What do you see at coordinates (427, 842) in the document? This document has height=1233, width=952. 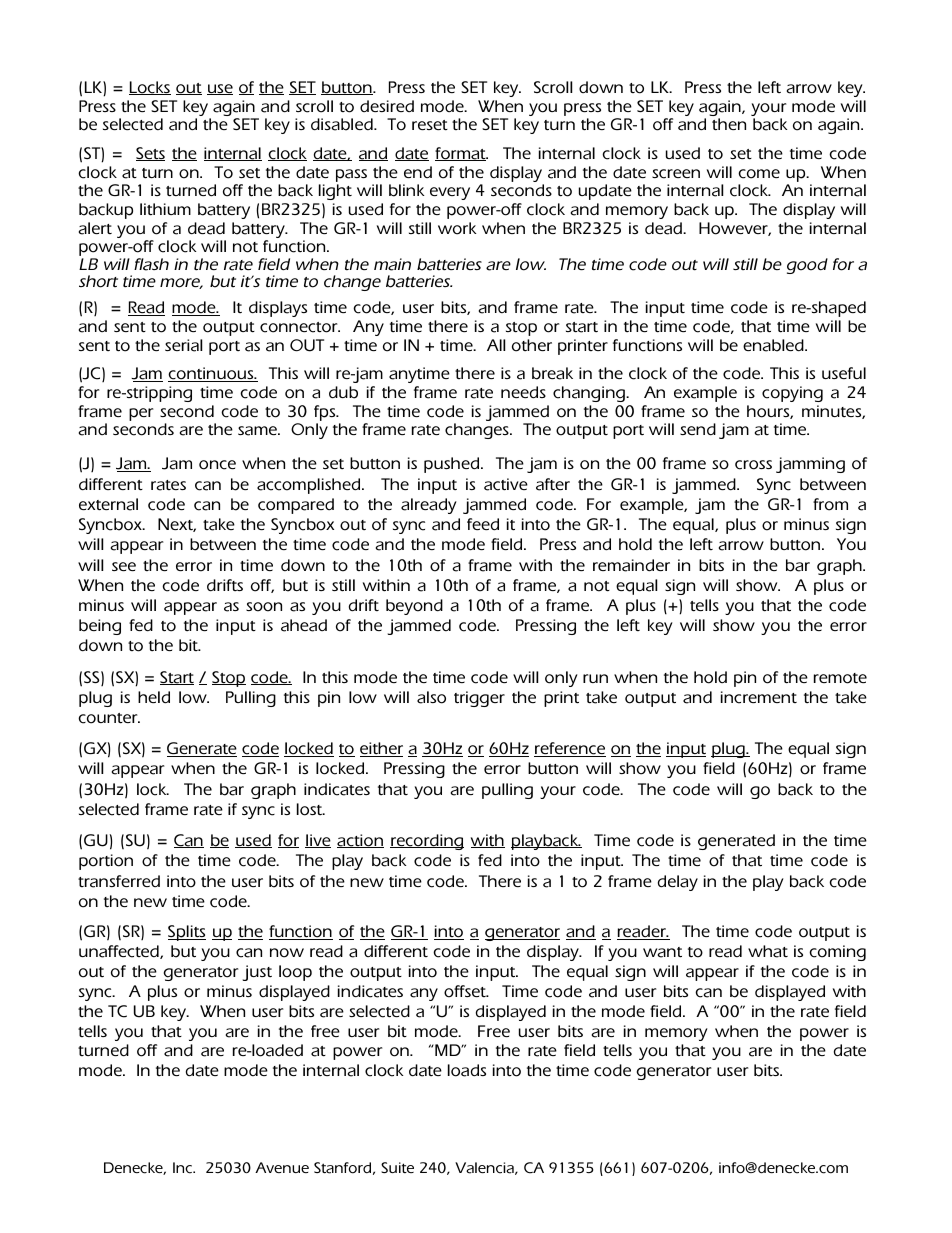 I see `recording` at bounding box center [427, 842].
